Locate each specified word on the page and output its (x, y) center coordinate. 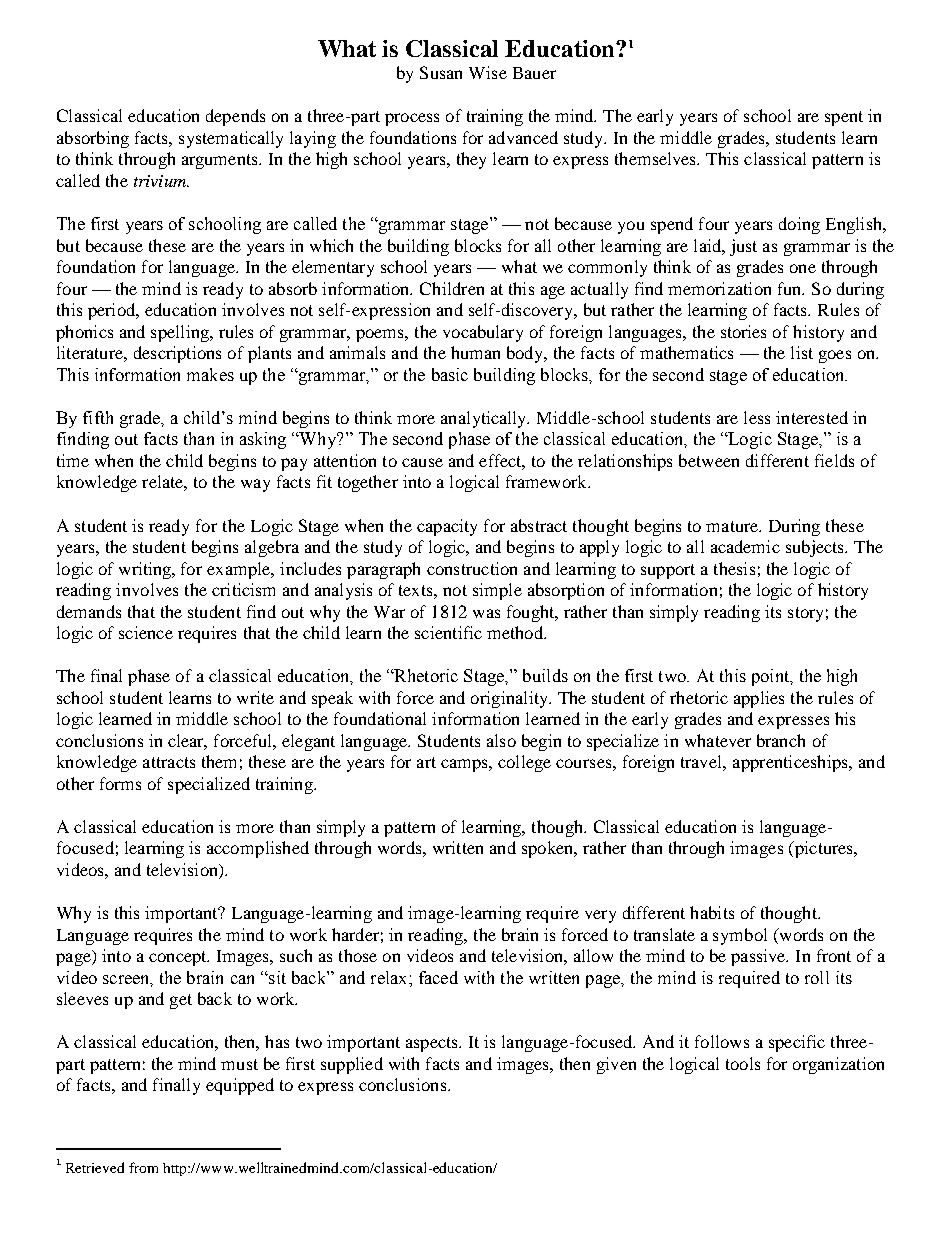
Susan (441, 72)
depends (235, 117)
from (143, 1167)
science (146, 632)
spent (844, 118)
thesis (734, 568)
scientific (448, 632)
